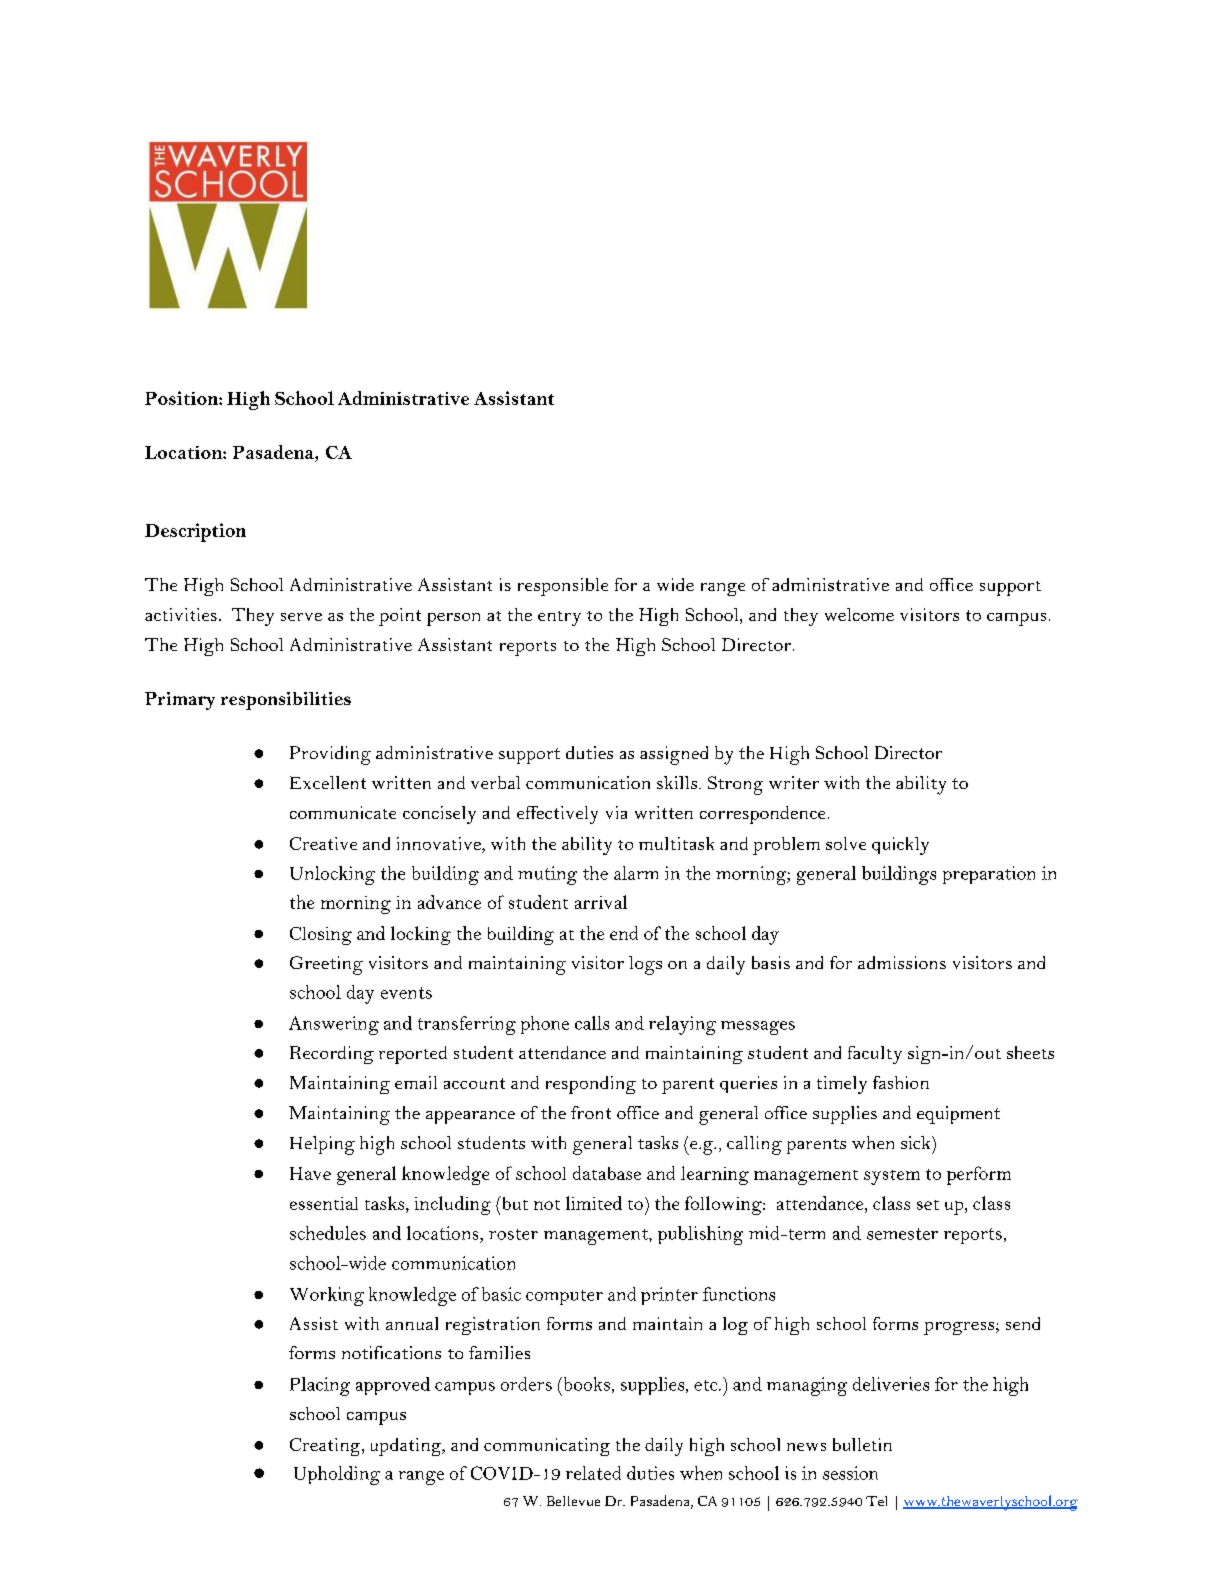 Image resolution: width=1228 pixels, height=1589 pixels. I want to click on Creating, so click(326, 1447).
